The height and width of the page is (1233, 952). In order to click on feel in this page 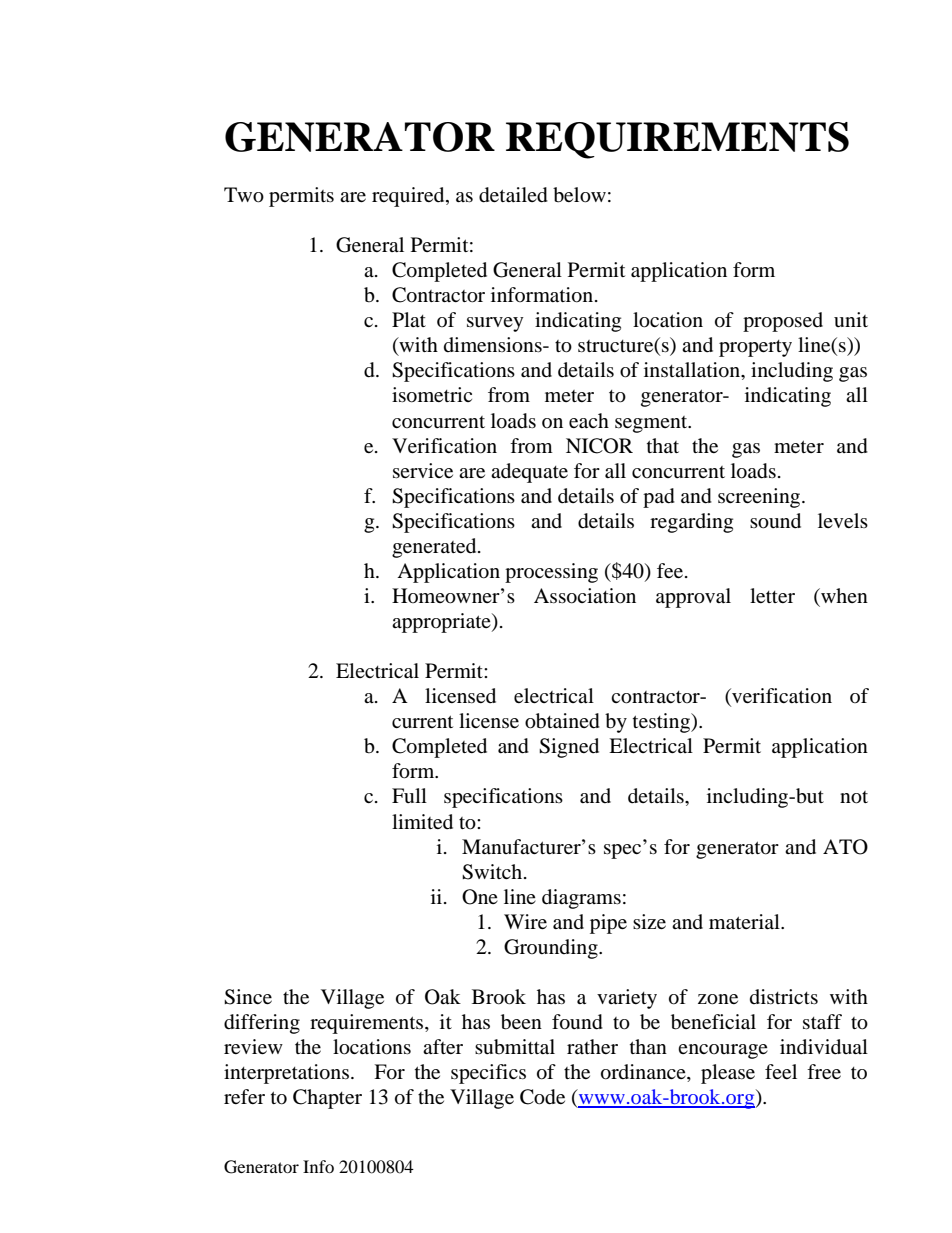, I will do `click(781, 1071)`.
